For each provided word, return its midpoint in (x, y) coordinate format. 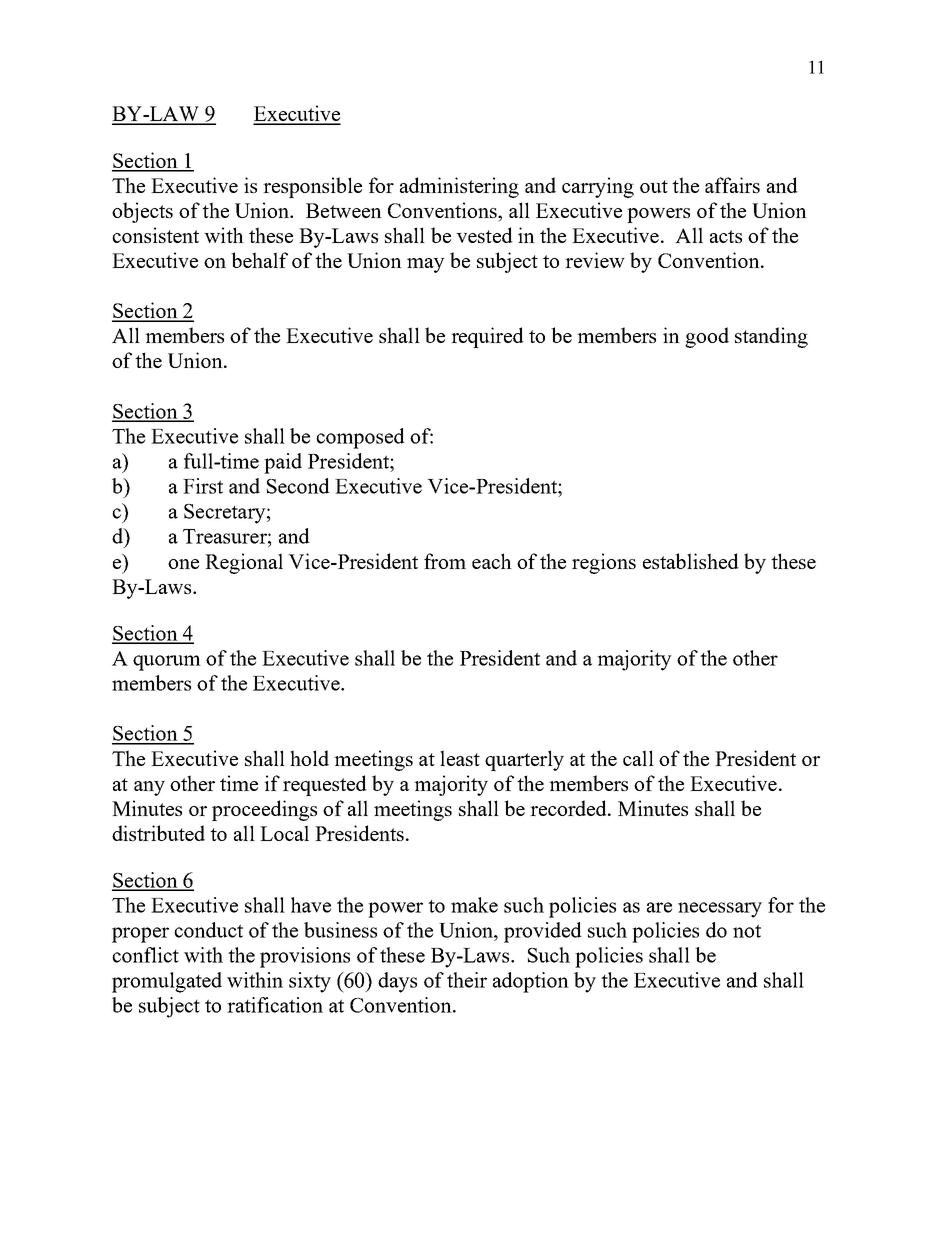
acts (726, 236)
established (691, 561)
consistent (155, 235)
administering (459, 187)
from (445, 561)
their (467, 980)
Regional (244, 563)
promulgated (167, 982)
